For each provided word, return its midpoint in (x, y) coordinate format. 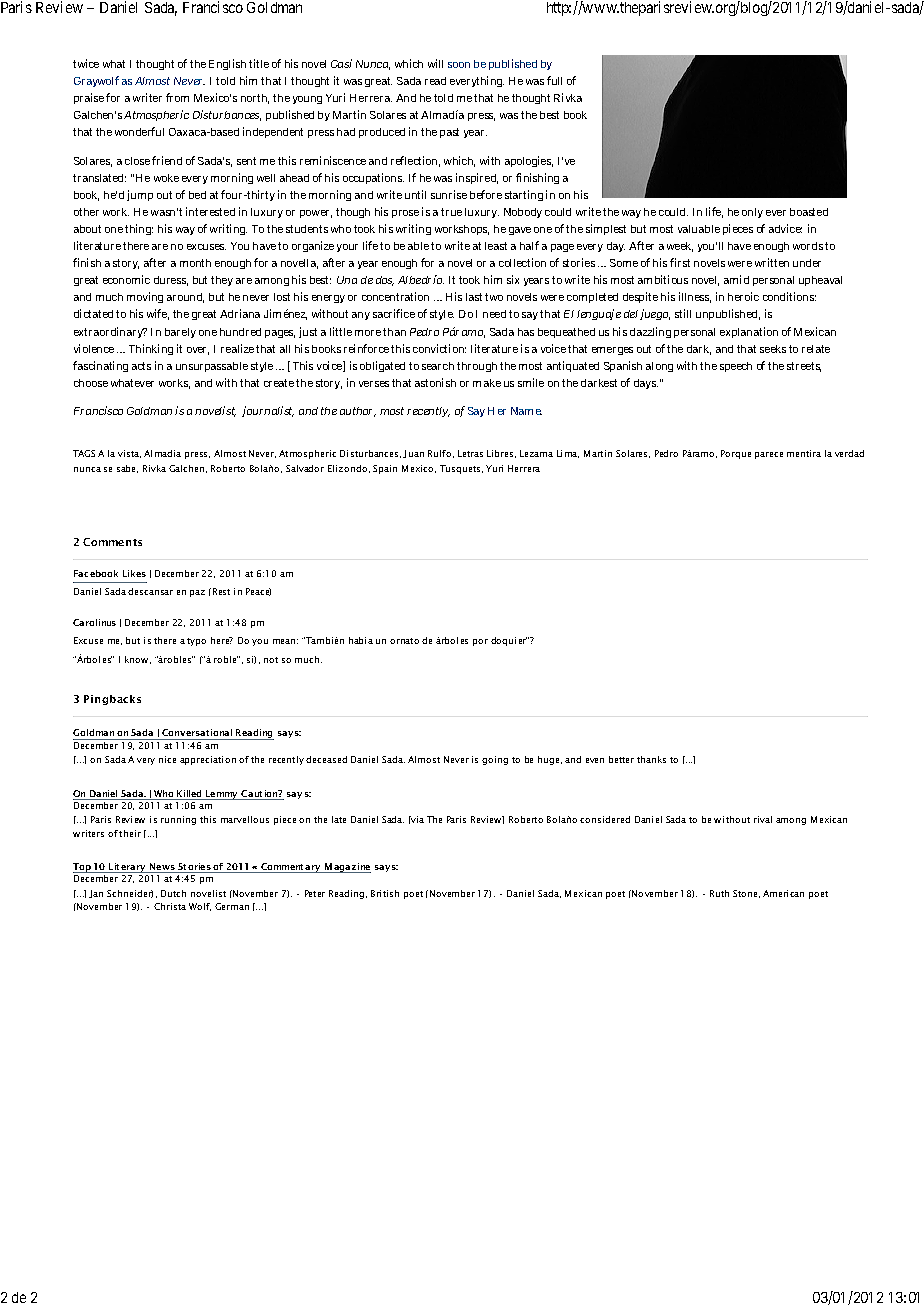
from (177, 97)
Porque (736, 454)
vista (129, 454)
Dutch (173, 893)
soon (459, 65)
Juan (413, 454)
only (752, 213)
